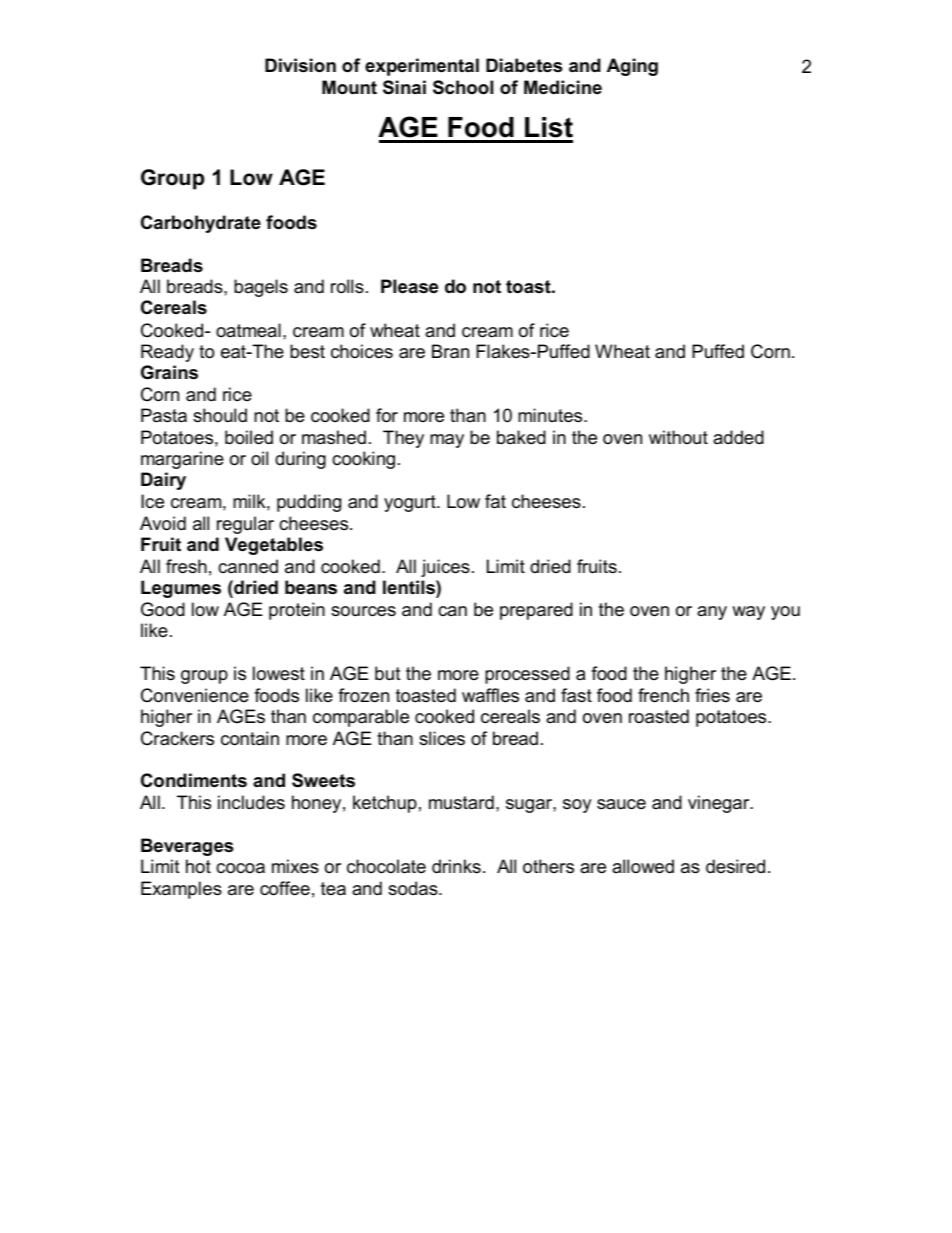 The height and width of the screenshot is (1233, 952). What do you see at coordinates (738, 437) in the screenshot?
I see `added` at bounding box center [738, 437].
